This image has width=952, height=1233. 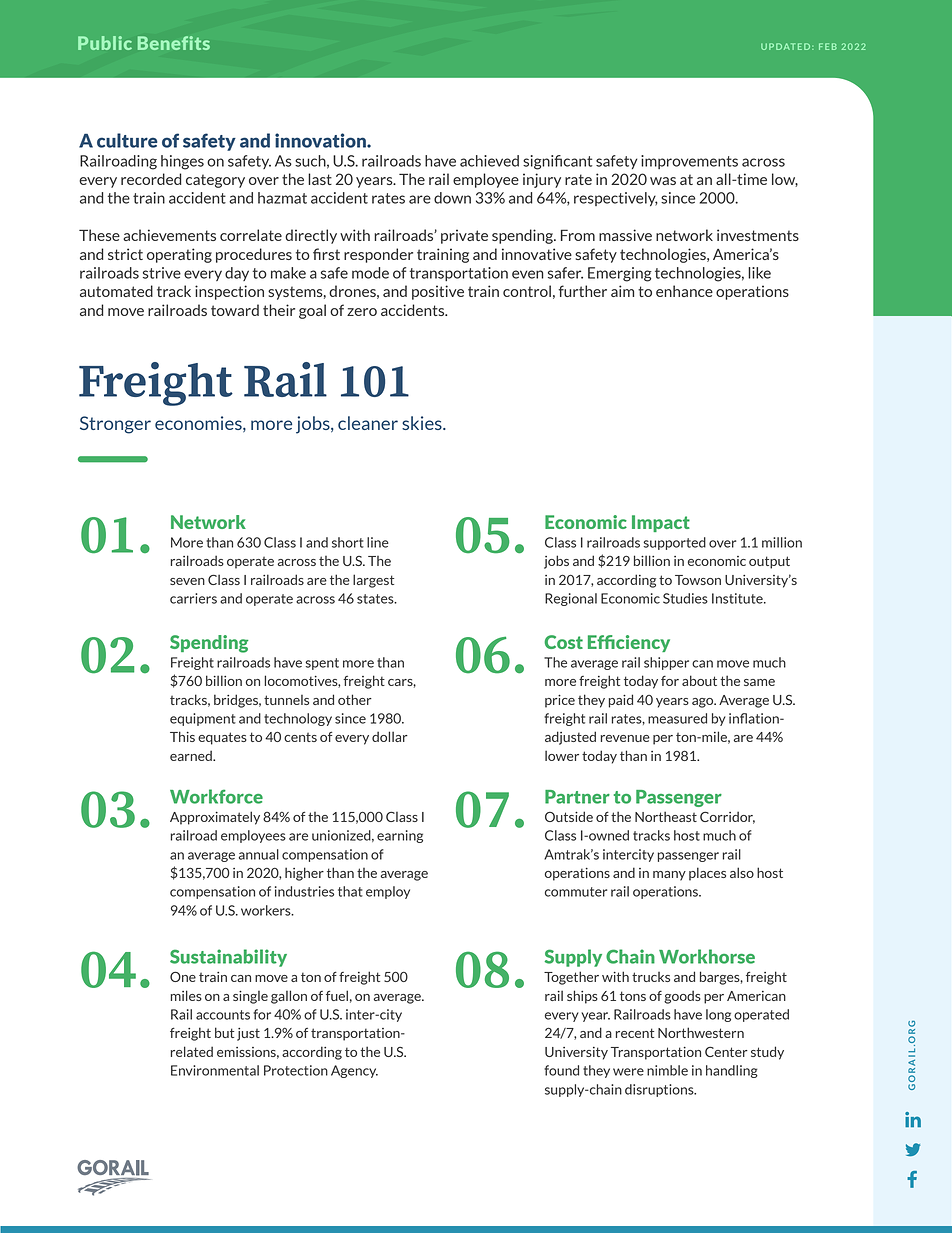 I want to click on largest, so click(x=373, y=581).
